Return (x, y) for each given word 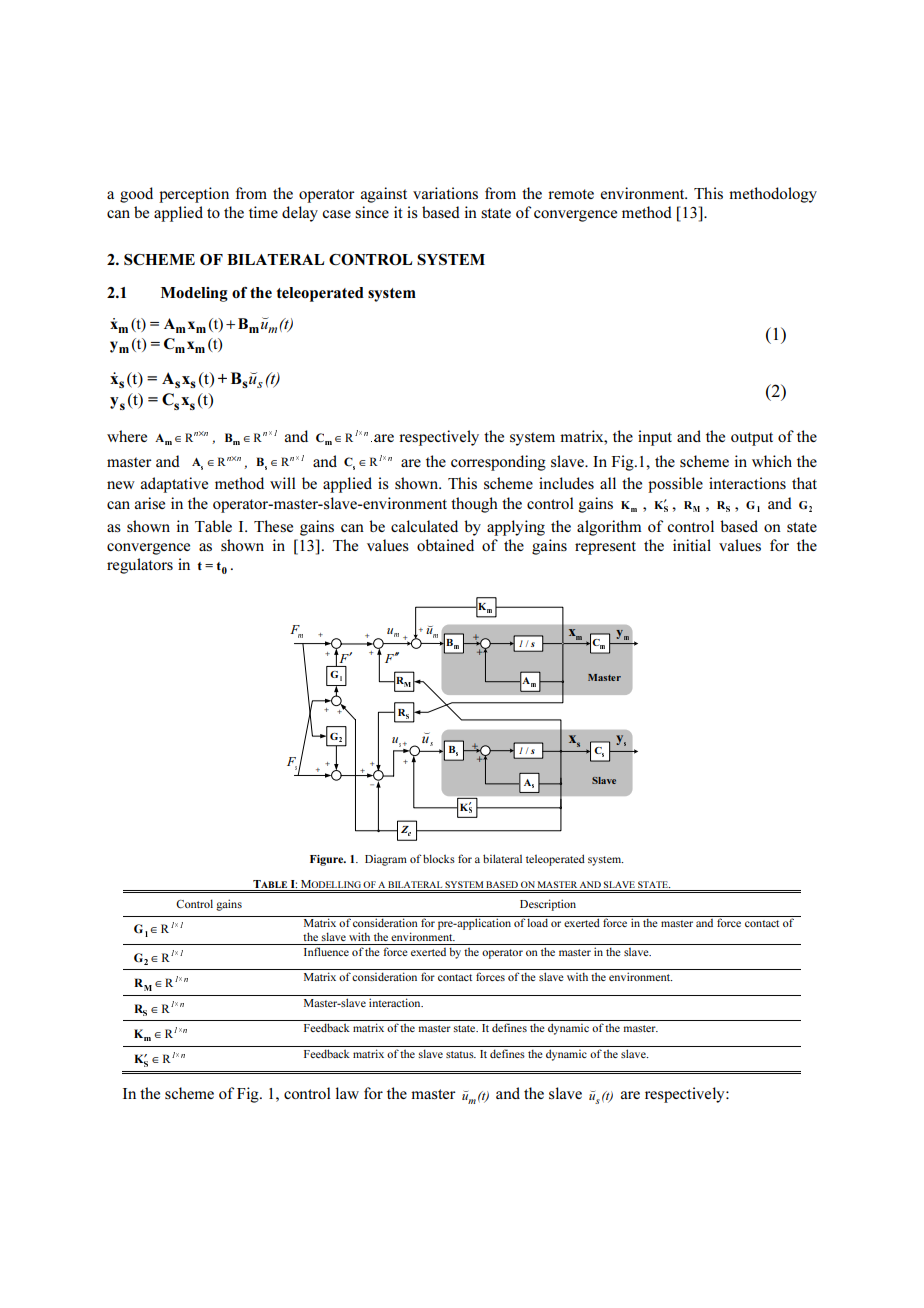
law (347, 1093)
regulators (140, 566)
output (752, 439)
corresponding (498, 463)
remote (571, 194)
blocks (439, 858)
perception (194, 195)
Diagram (386, 860)
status (461, 1054)
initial (692, 545)
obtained (445, 545)
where (127, 436)
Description (548, 905)
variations (445, 193)
